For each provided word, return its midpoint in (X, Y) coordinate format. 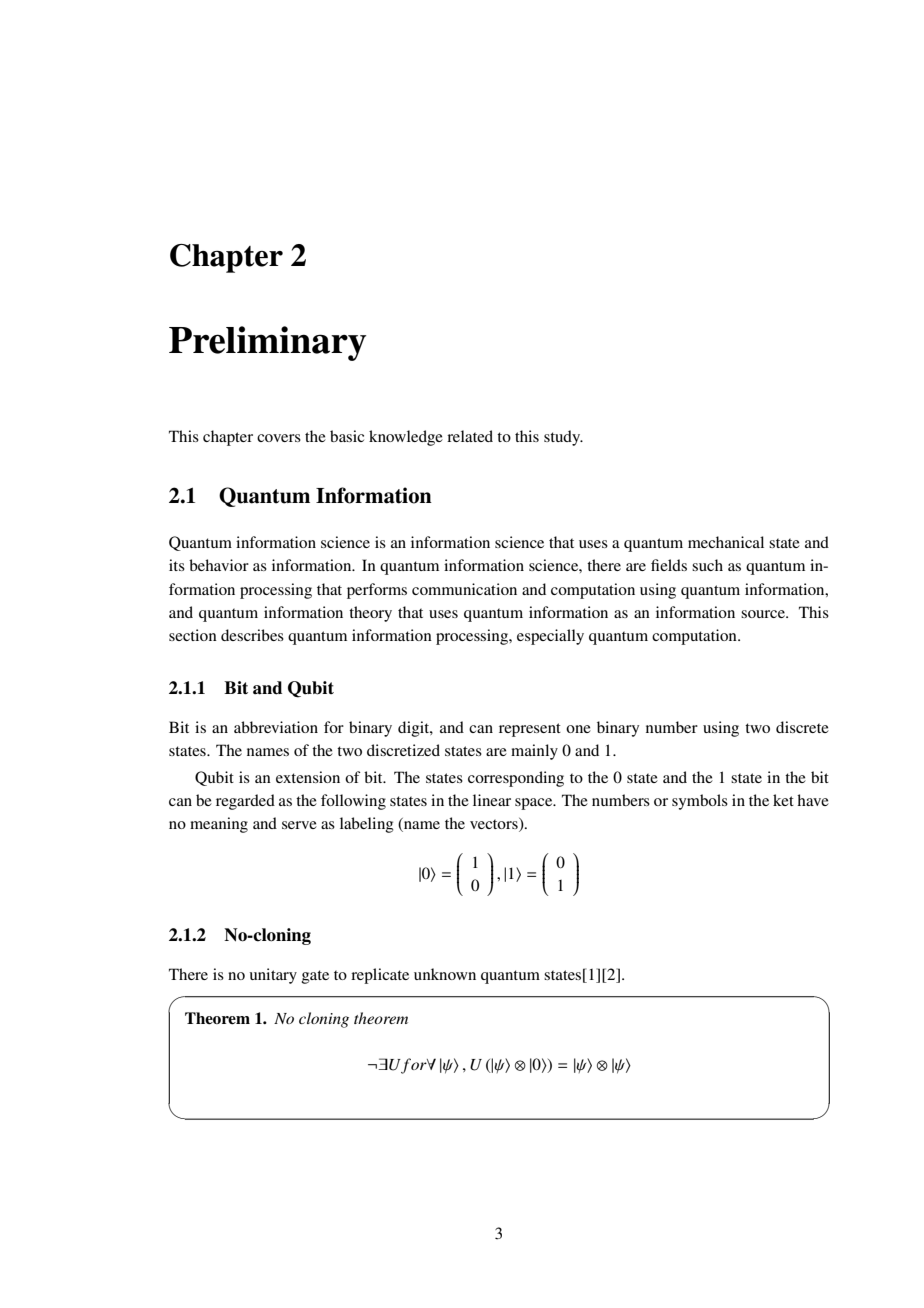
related (470, 436)
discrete (802, 727)
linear (492, 800)
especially (550, 637)
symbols (700, 802)
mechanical (726, 542)
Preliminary (267, 343)
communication (464, 589)
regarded (245, 802)
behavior (219, 565)
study (563, 438)
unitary (273, 976)
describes (252, 635)
